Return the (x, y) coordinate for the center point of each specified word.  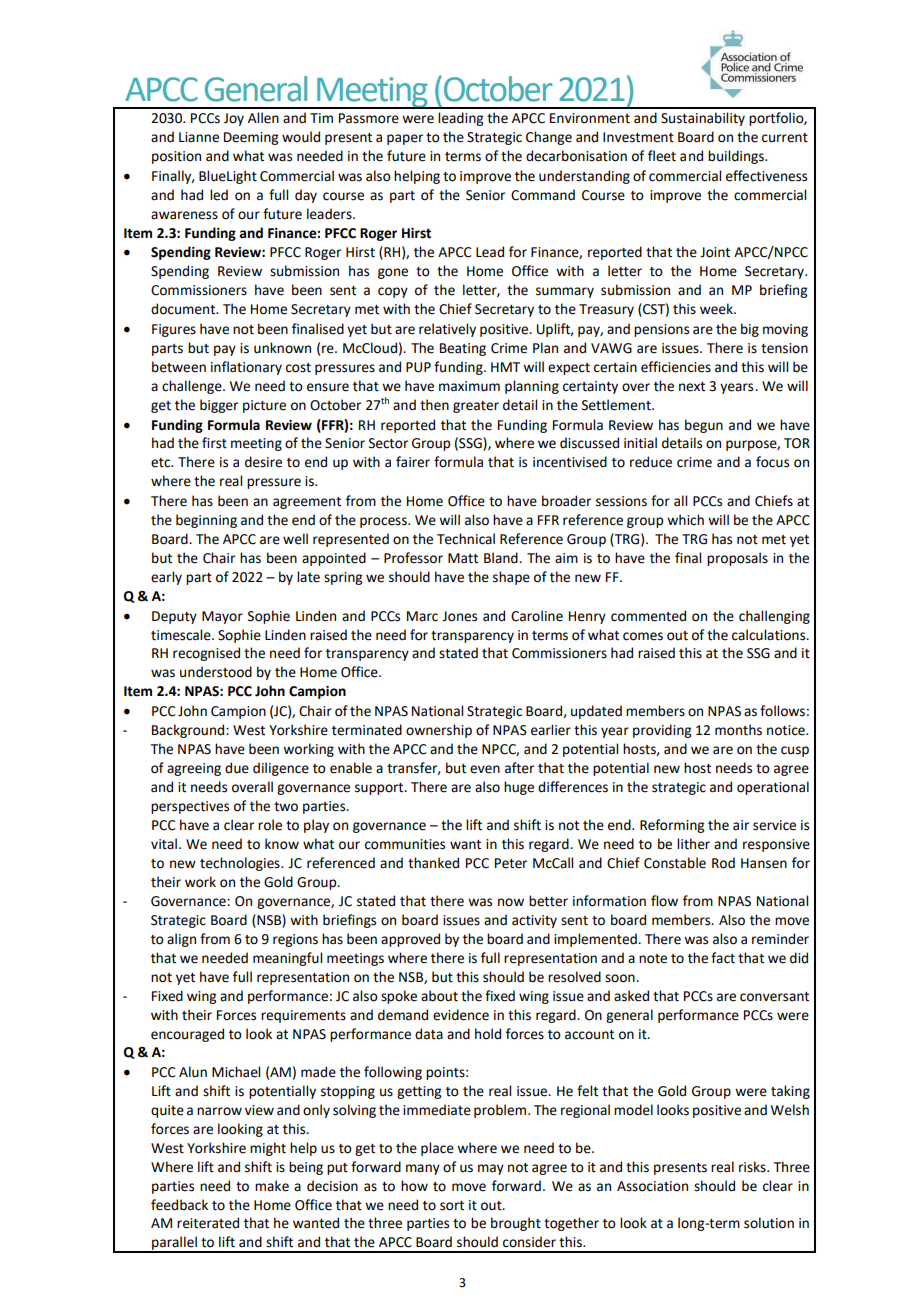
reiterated (208, 1223)
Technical (466, 539)
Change (549, 138)
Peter (511, 863)
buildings (737, 157)
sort (452, 1206)
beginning (206, 521)
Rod (723, 863)
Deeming (251, 138)
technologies (241, 864)
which (685, 520)
